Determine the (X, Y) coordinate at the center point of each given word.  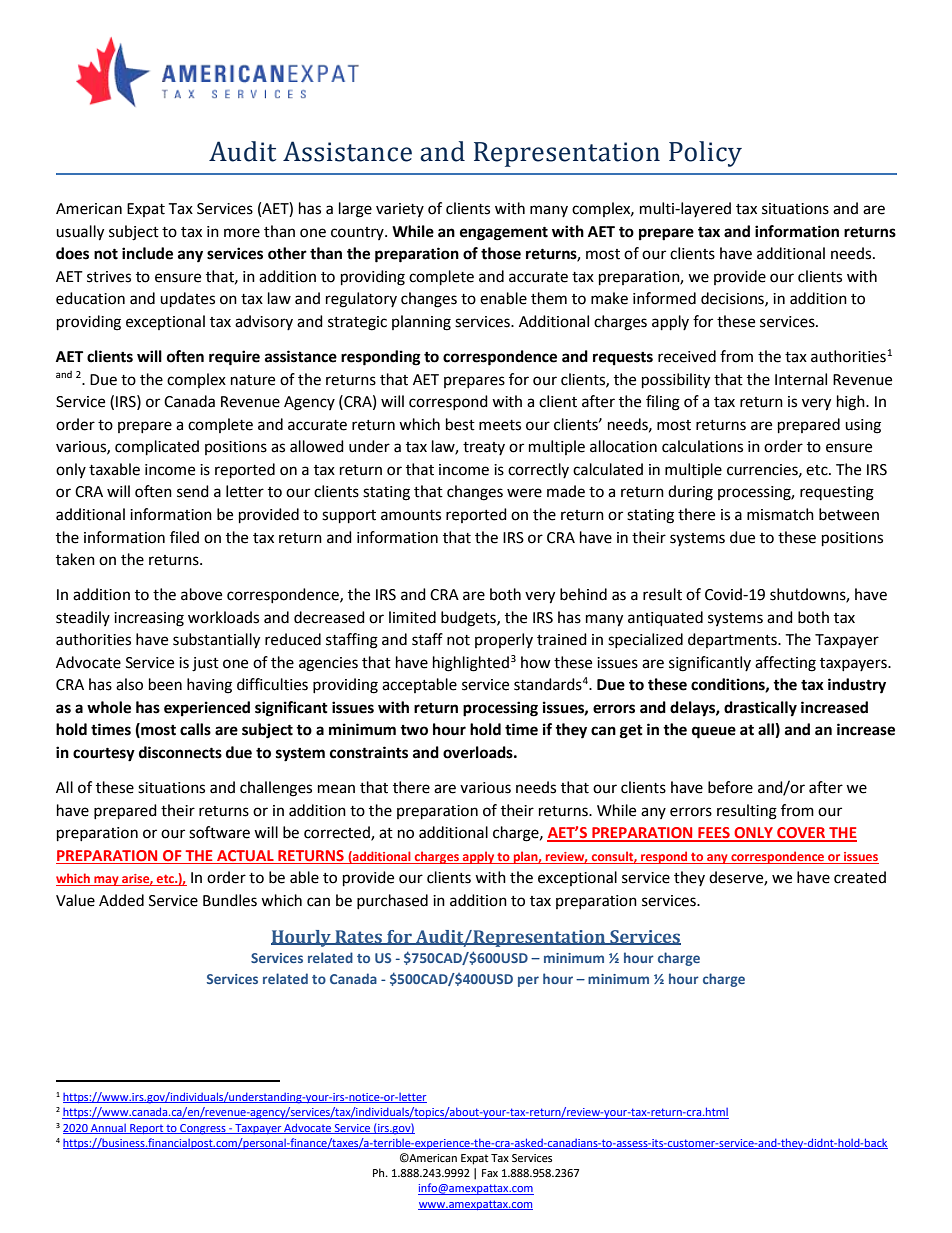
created (860, 877)
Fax (490, 1173)
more (242, 233)
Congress (203, 1129)
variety (400, 210)
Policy (705, 154)
